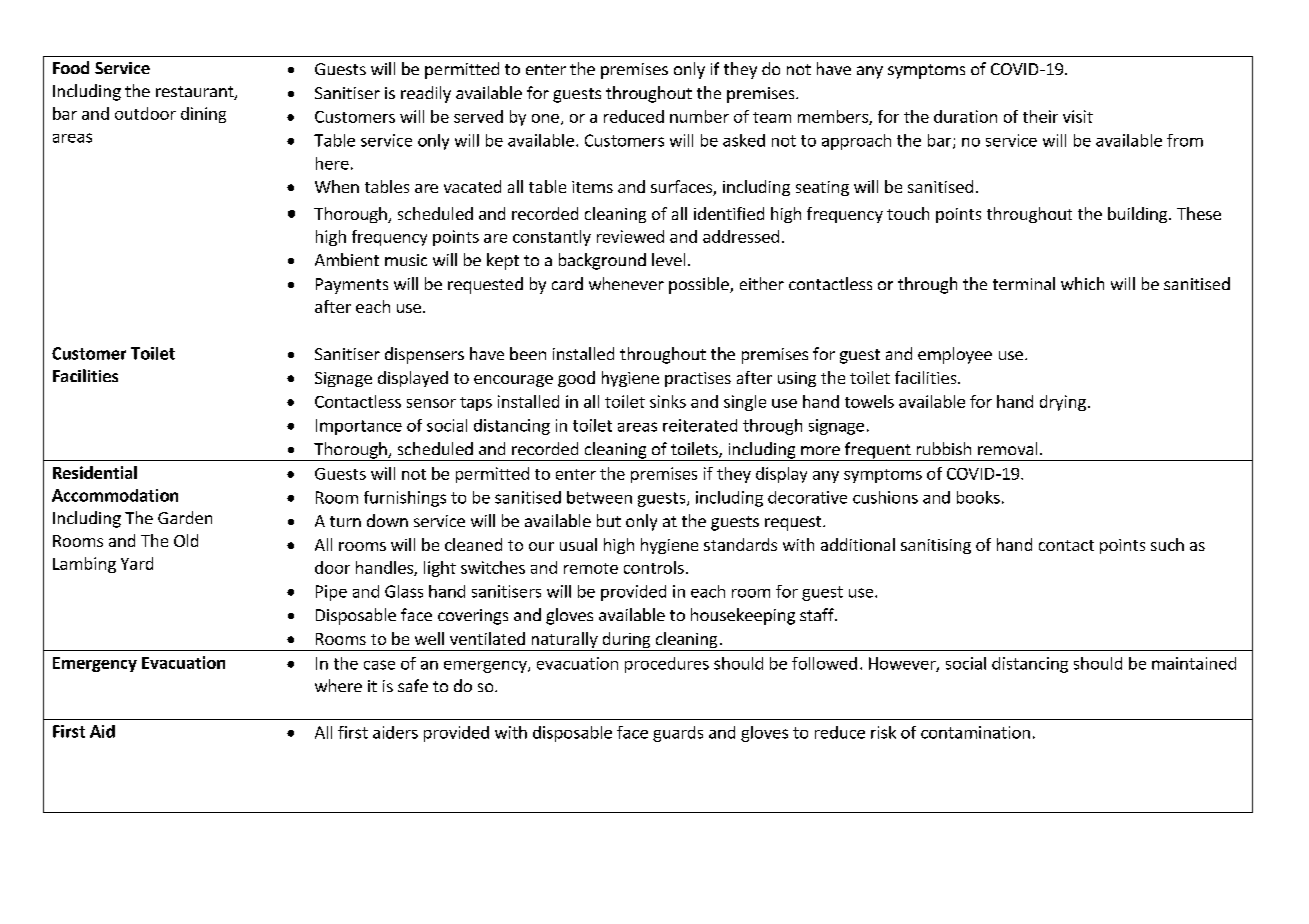  I want to click on Garden, so click(185, 517).
